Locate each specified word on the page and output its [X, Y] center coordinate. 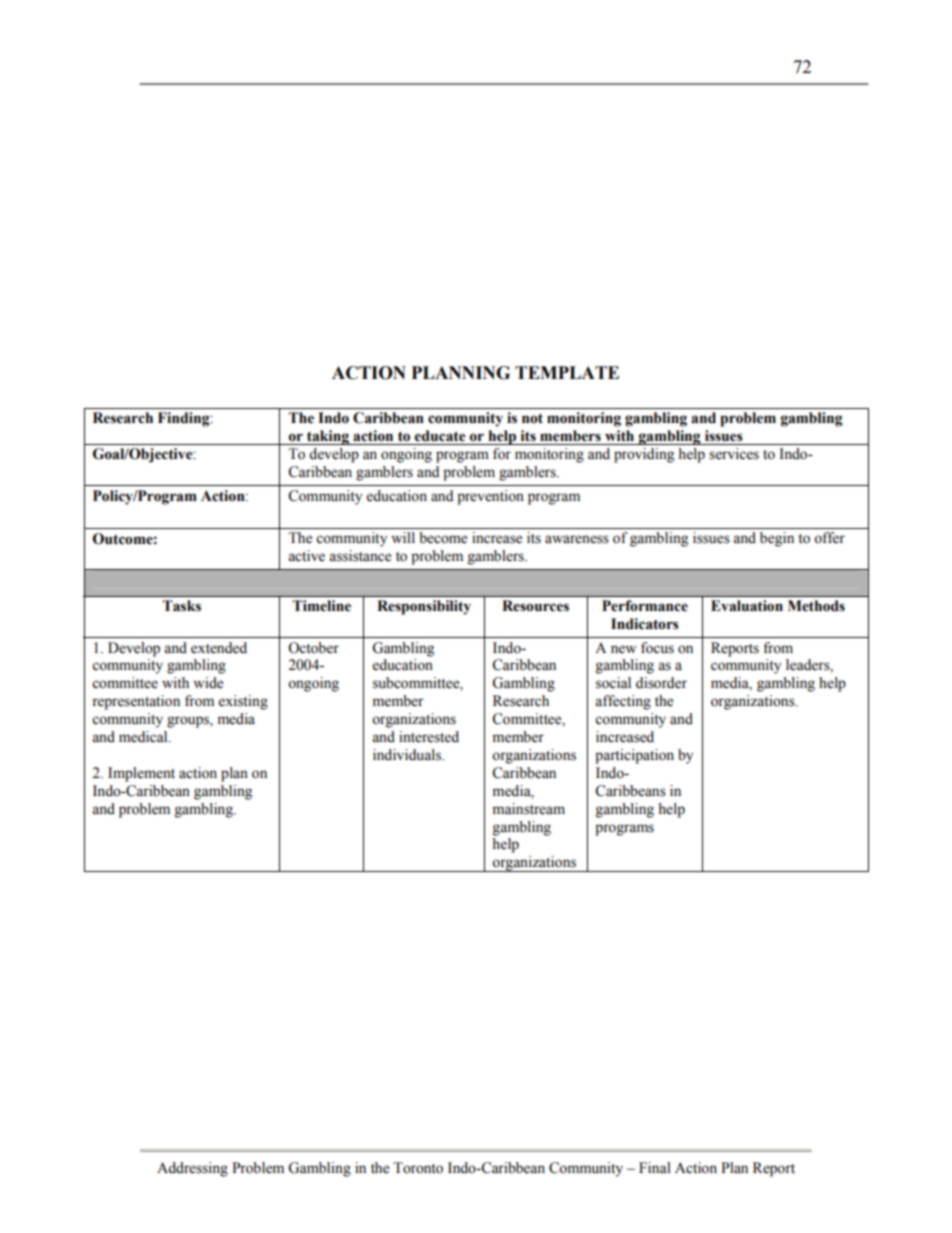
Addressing [192, 1169]
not [532, 418]
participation [634, 756]
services [734, 454]
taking [328, 437]
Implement [141, 774]
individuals [408, 755]
